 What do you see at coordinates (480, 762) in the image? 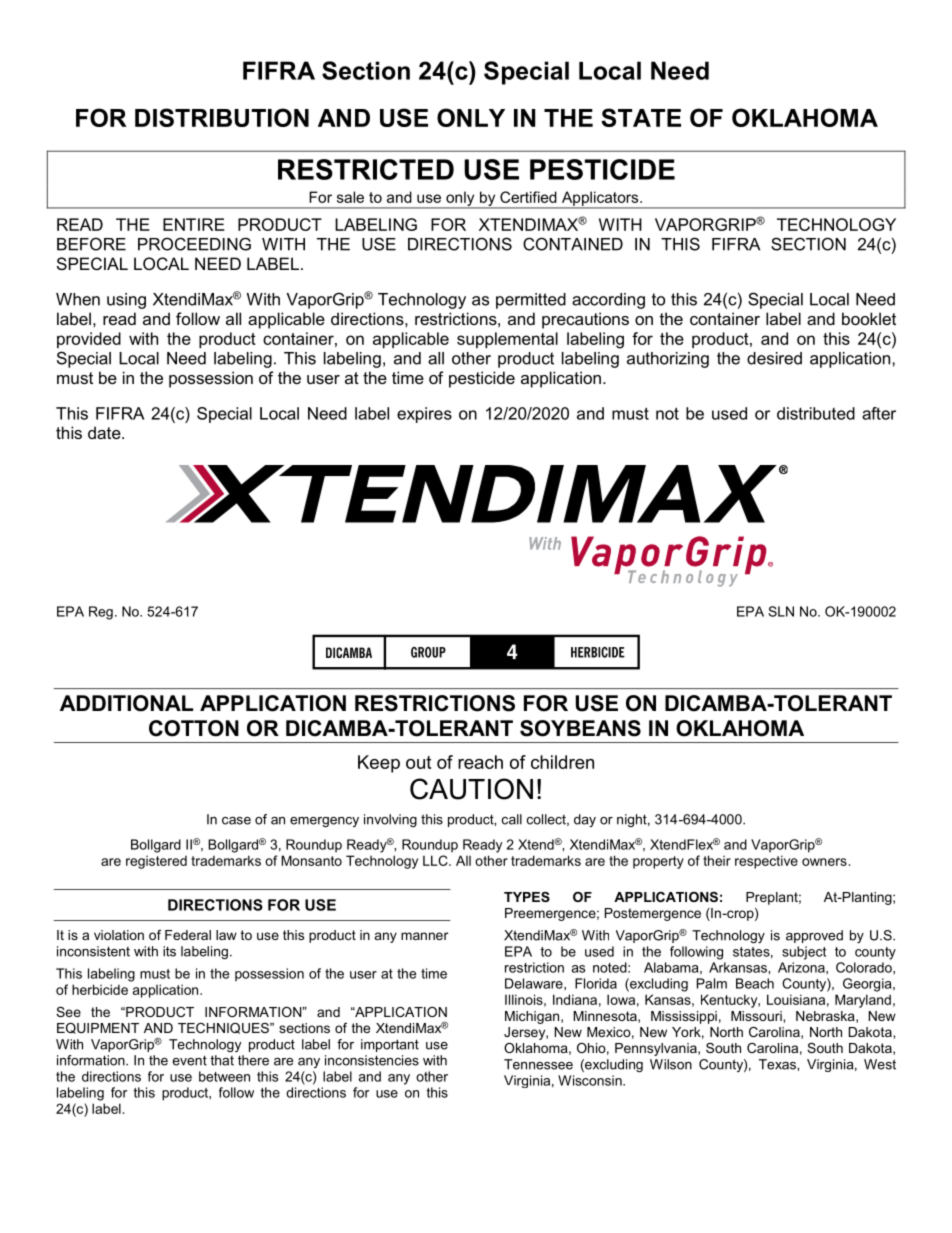
I see `reach` at bounding box center [480, 762].
